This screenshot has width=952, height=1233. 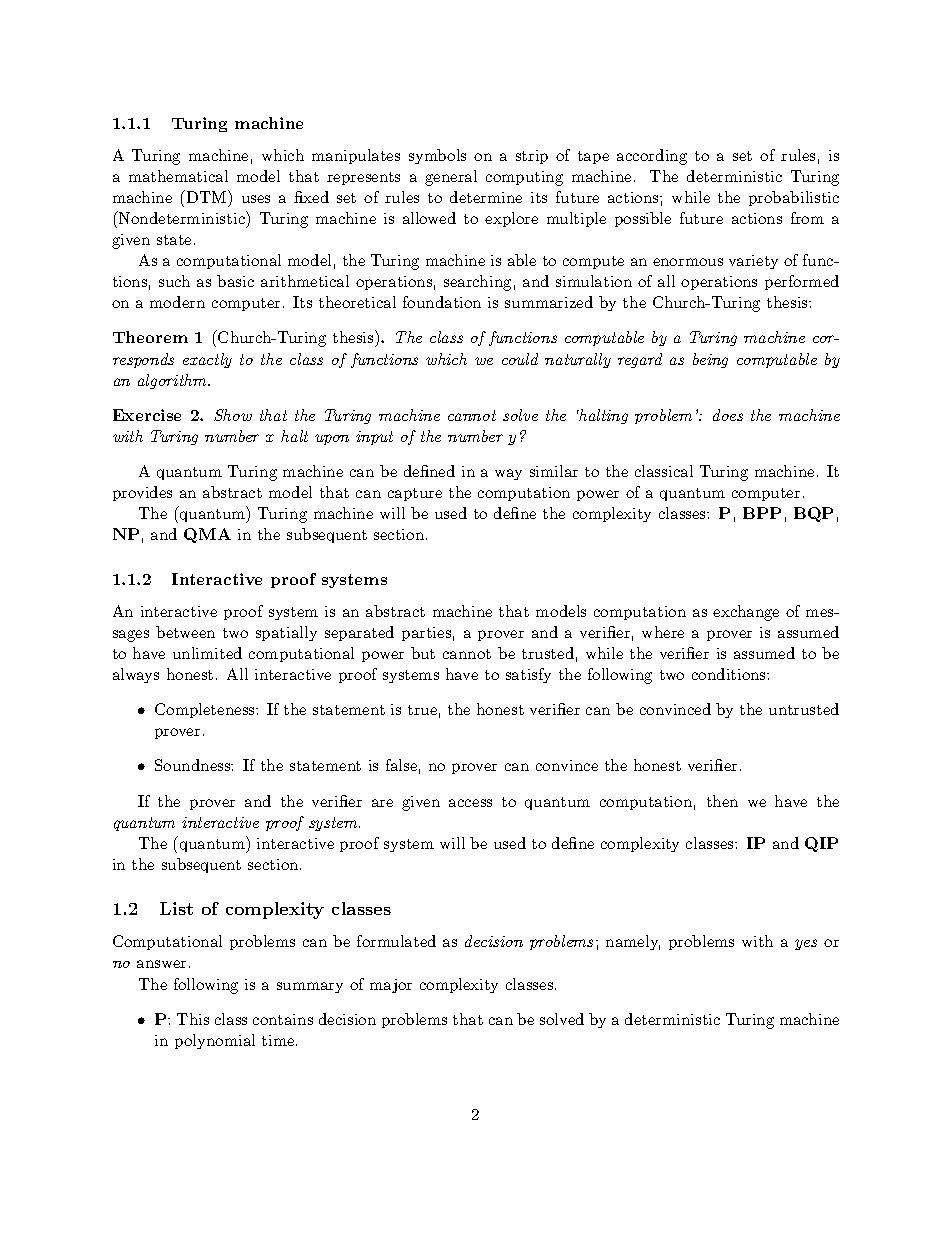 I want to click on major, so click(x=391, y=986).
